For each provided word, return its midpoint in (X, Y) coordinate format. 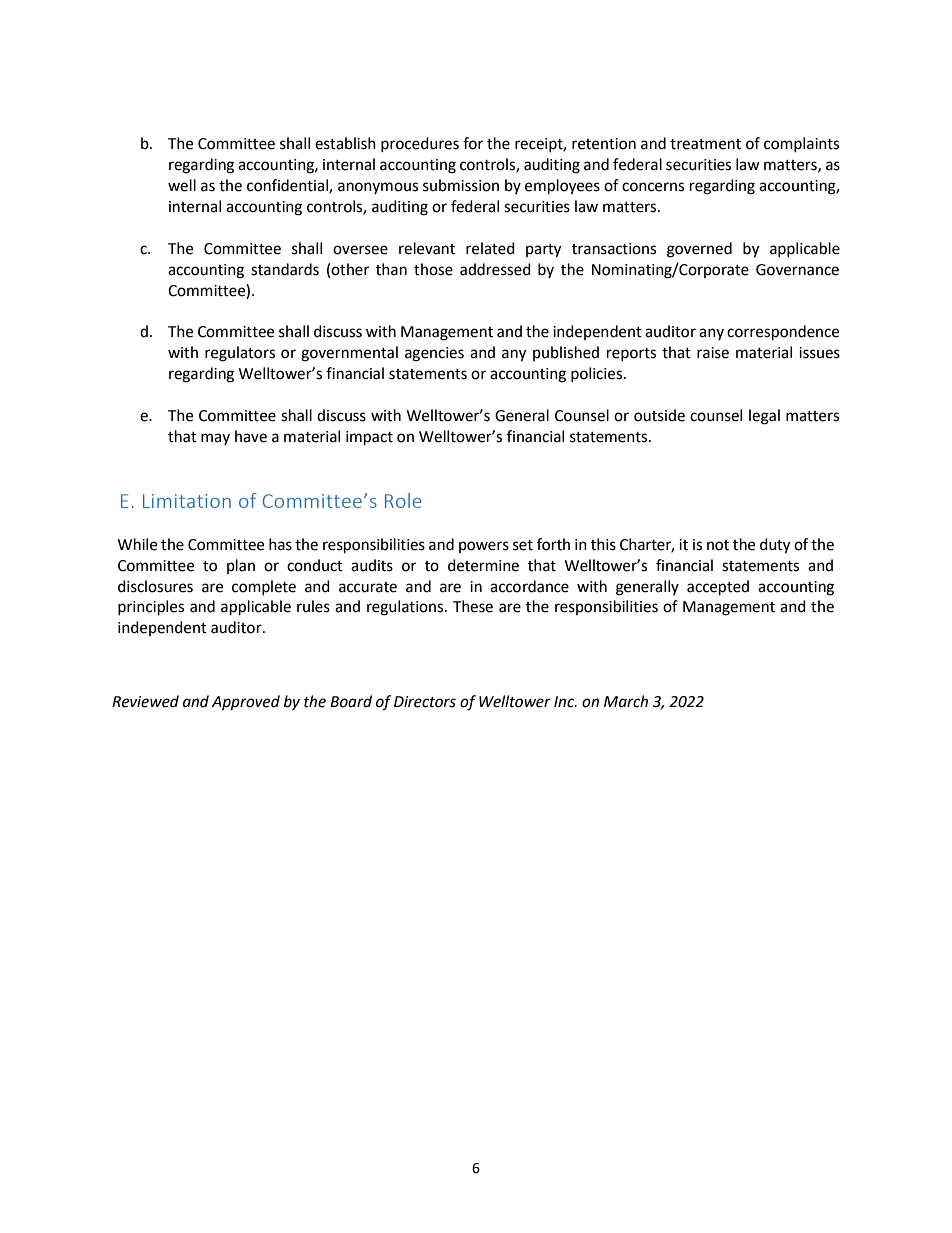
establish (345, 143)
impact (369, 438)
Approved (246, 703)
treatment (705, 144)
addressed (495, 269)
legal (764, 417)
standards (285, 269)
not (718, 545)
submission (461, 185)
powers (484, 547)
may (215, 439)
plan (241, 566)
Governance (797, 270)
